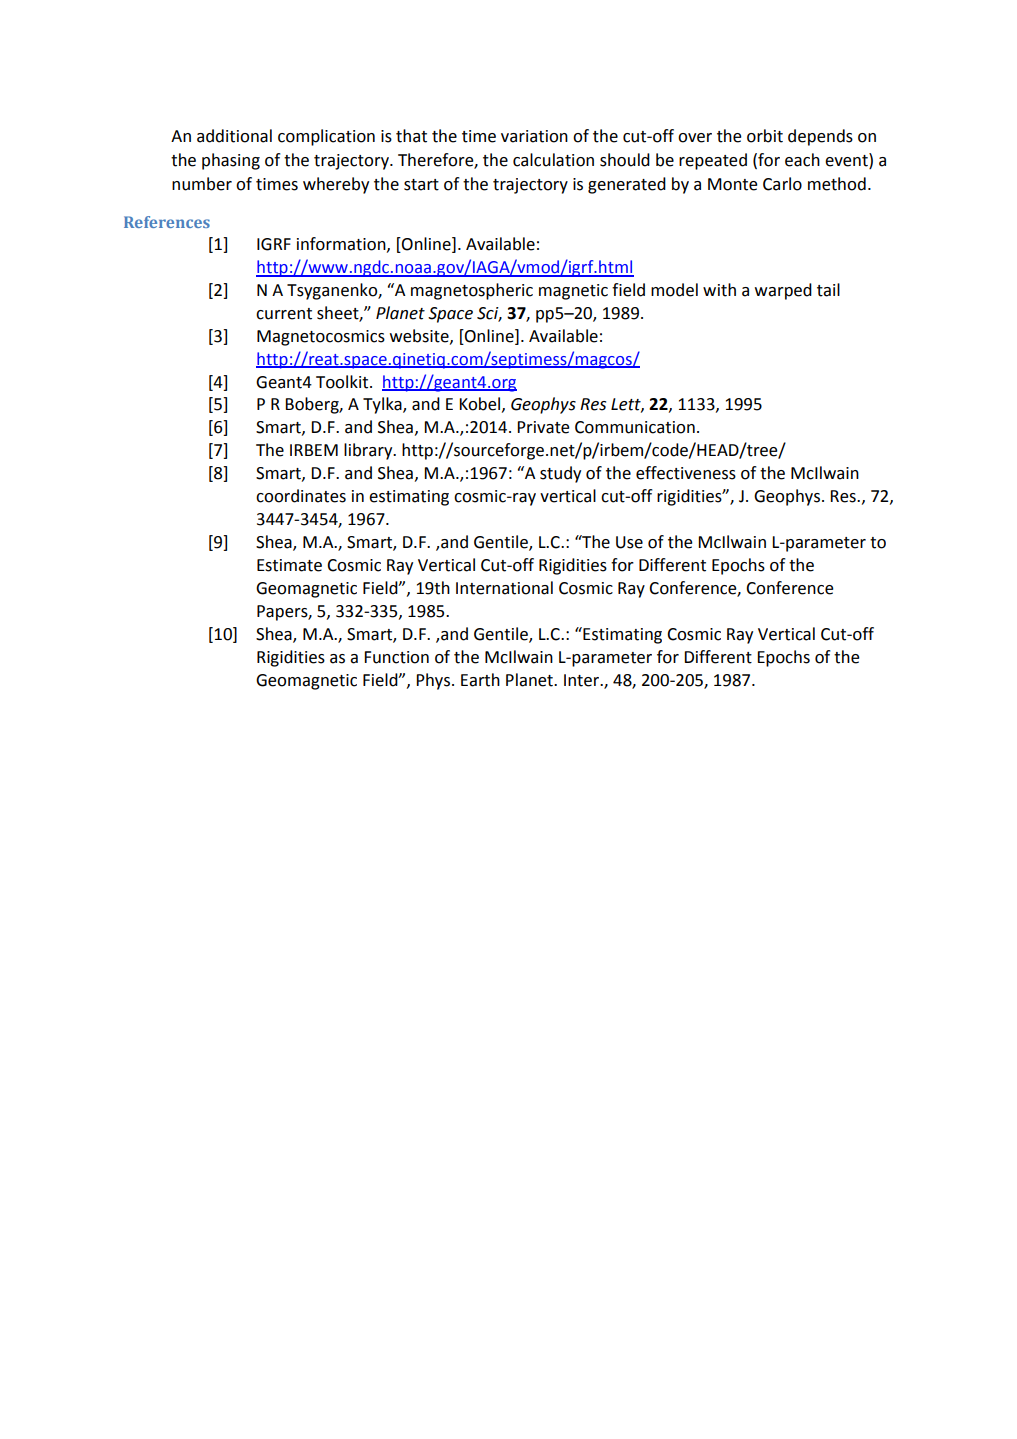 The width and height of the screenshot is (1017, 1439). Describe the element at coordinates (231, 161) in the screenshot. I see `phasing` at that location.
